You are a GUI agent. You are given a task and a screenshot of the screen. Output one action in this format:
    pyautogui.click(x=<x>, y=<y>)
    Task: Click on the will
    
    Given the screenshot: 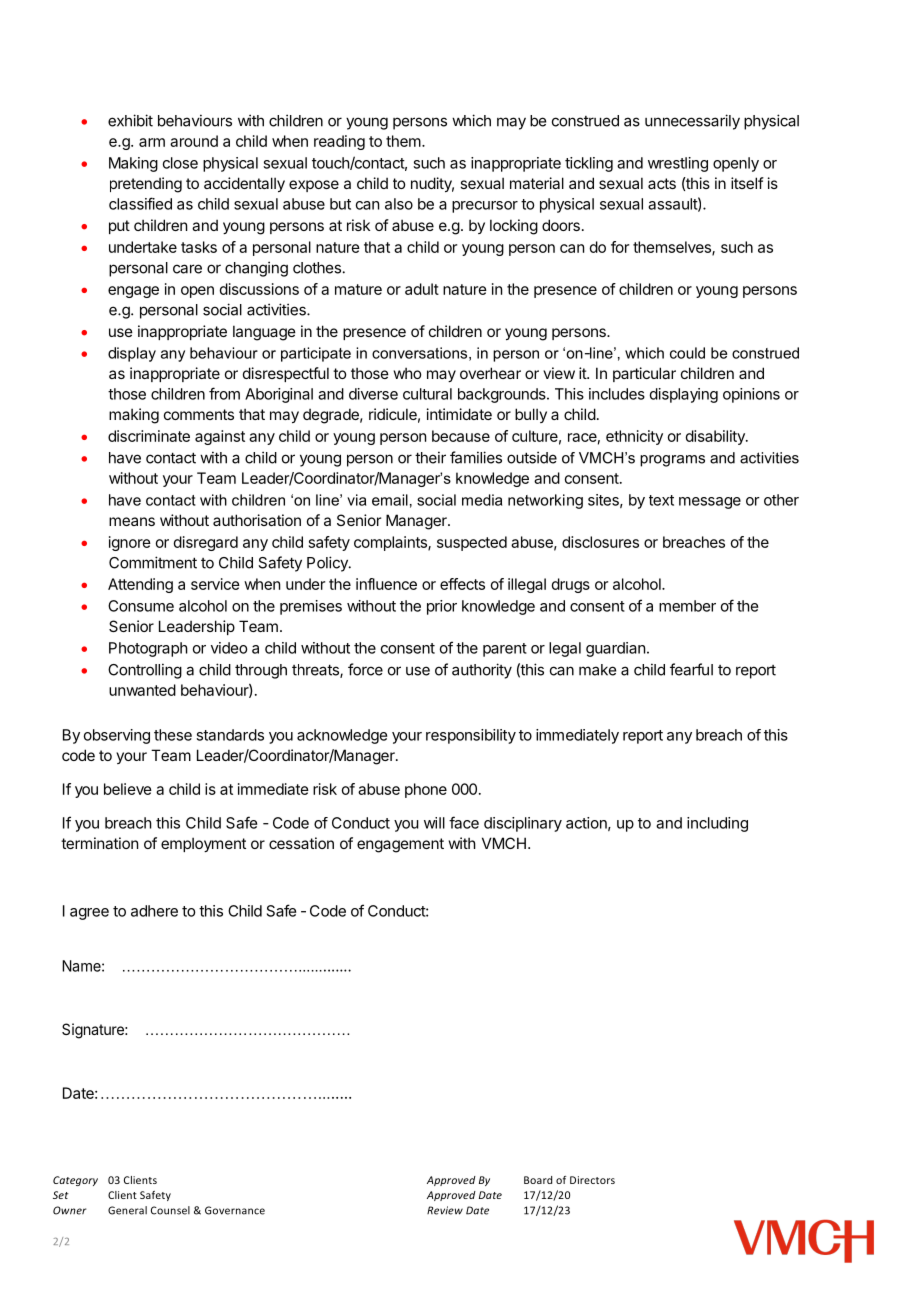 What is the action you would take?
    pyautogui.click(x=434, y=823)
